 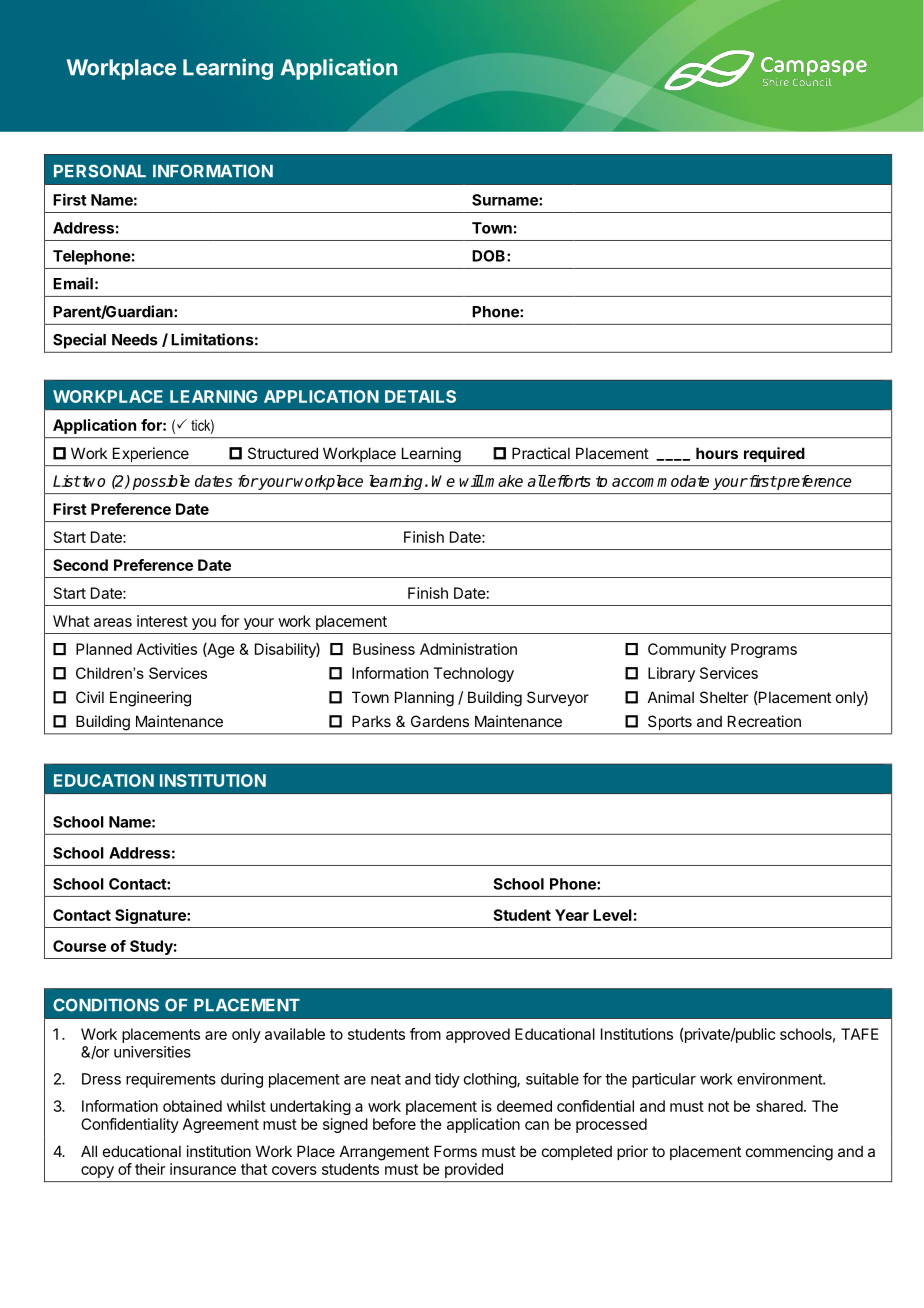 I want to click on required, so click(x=774, y=454).
